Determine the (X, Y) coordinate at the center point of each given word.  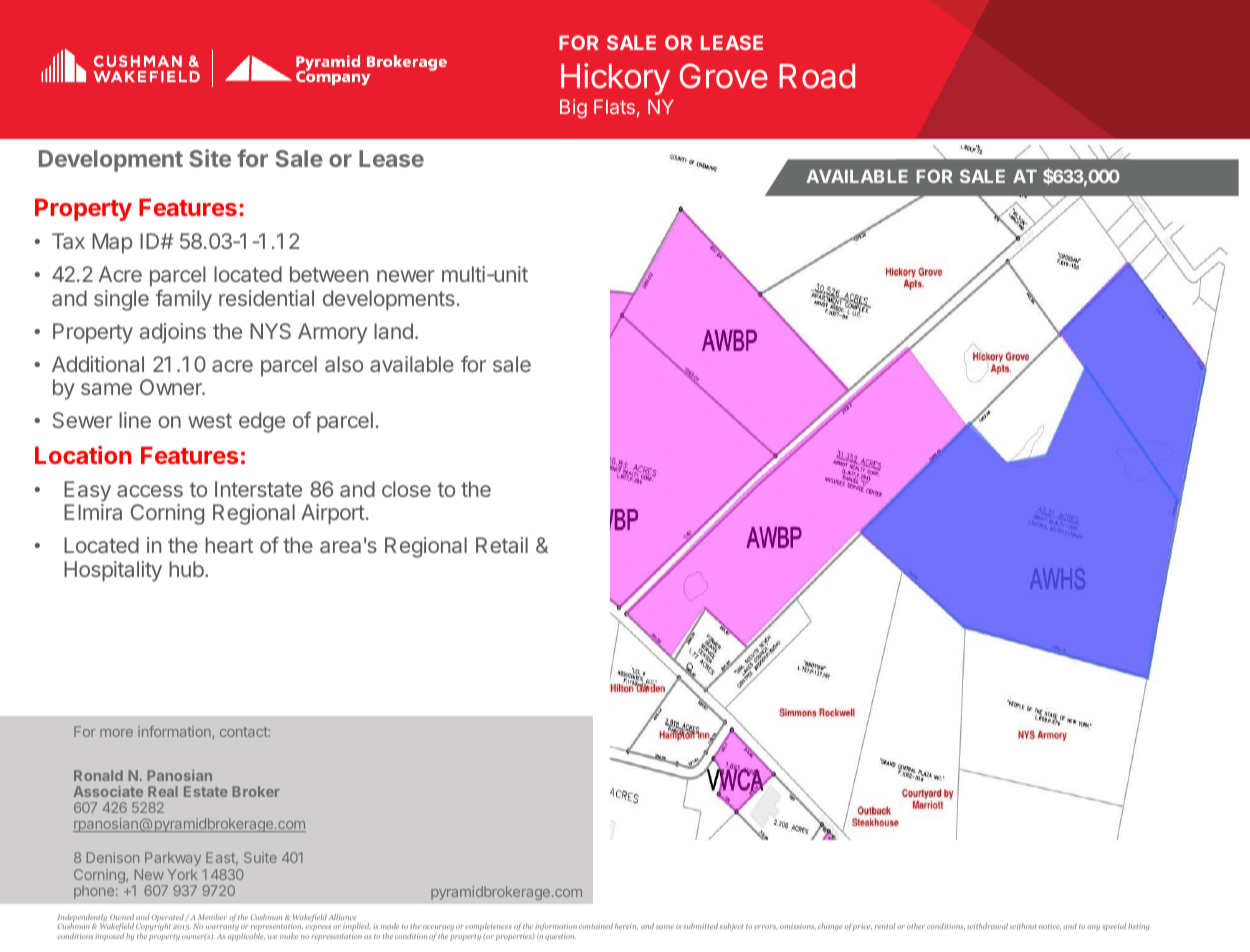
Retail (502, 545)
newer (406, 276)
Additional (98, 364)
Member (212, 917)
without (1023, 926)
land (393, 331)
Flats (614, 106)
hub (186, 569)
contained (596, 926)
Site (210, 158)
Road (817, 76)
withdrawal (987, 926)
